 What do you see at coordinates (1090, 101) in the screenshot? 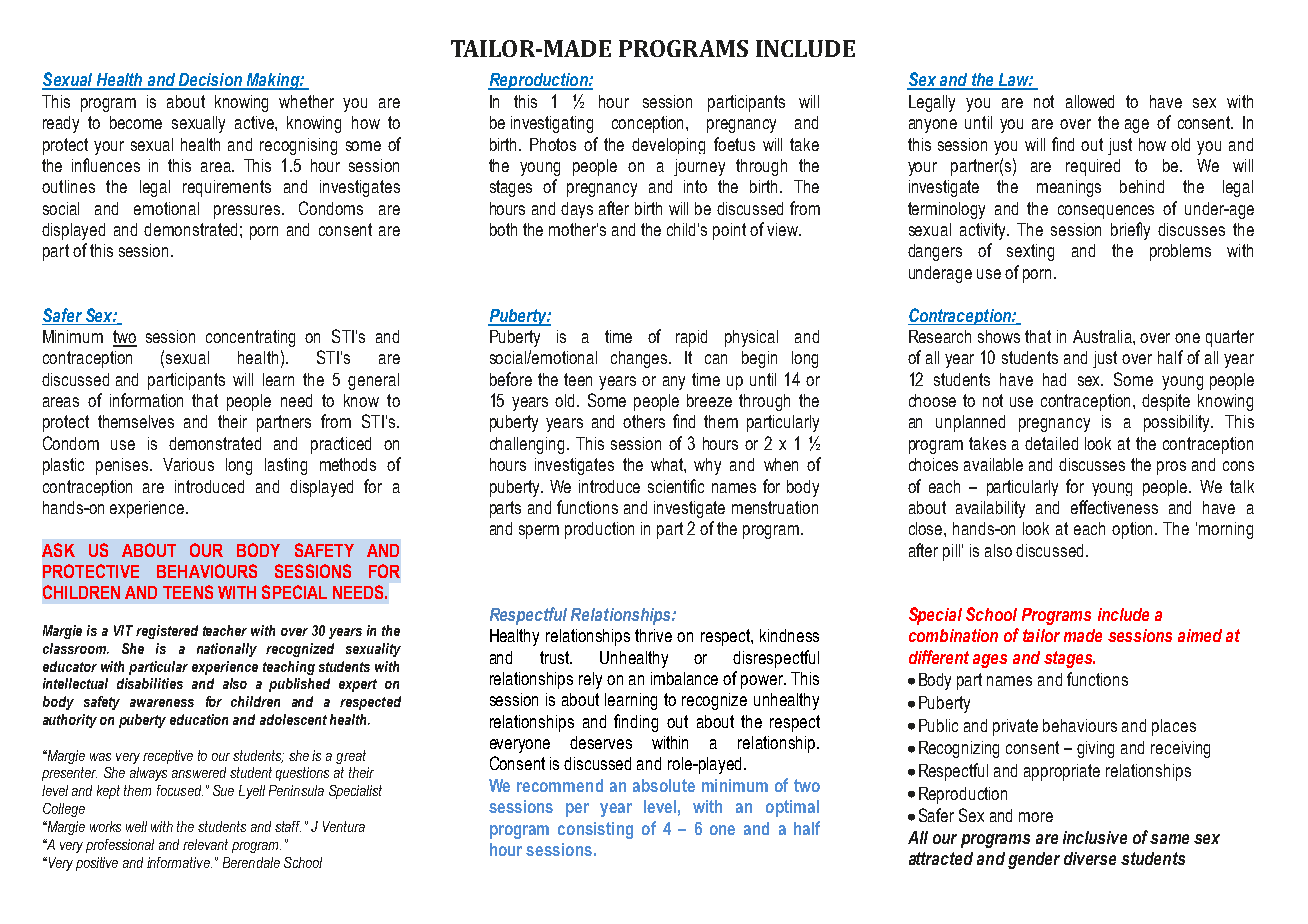
I see `allowed` at bounding box center [1090, 101].
